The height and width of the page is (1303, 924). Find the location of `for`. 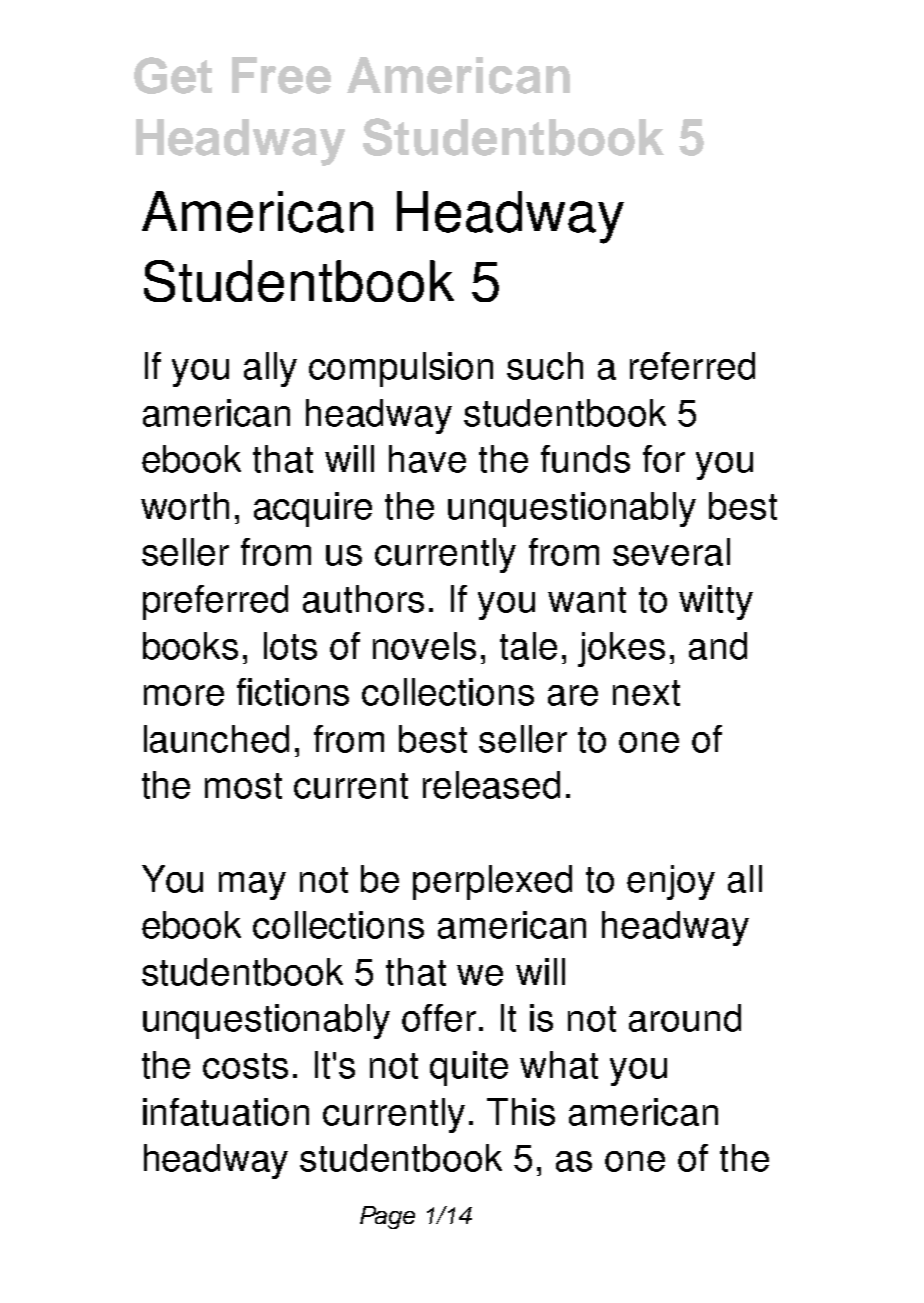

for is located at coordinates (664, 459).
